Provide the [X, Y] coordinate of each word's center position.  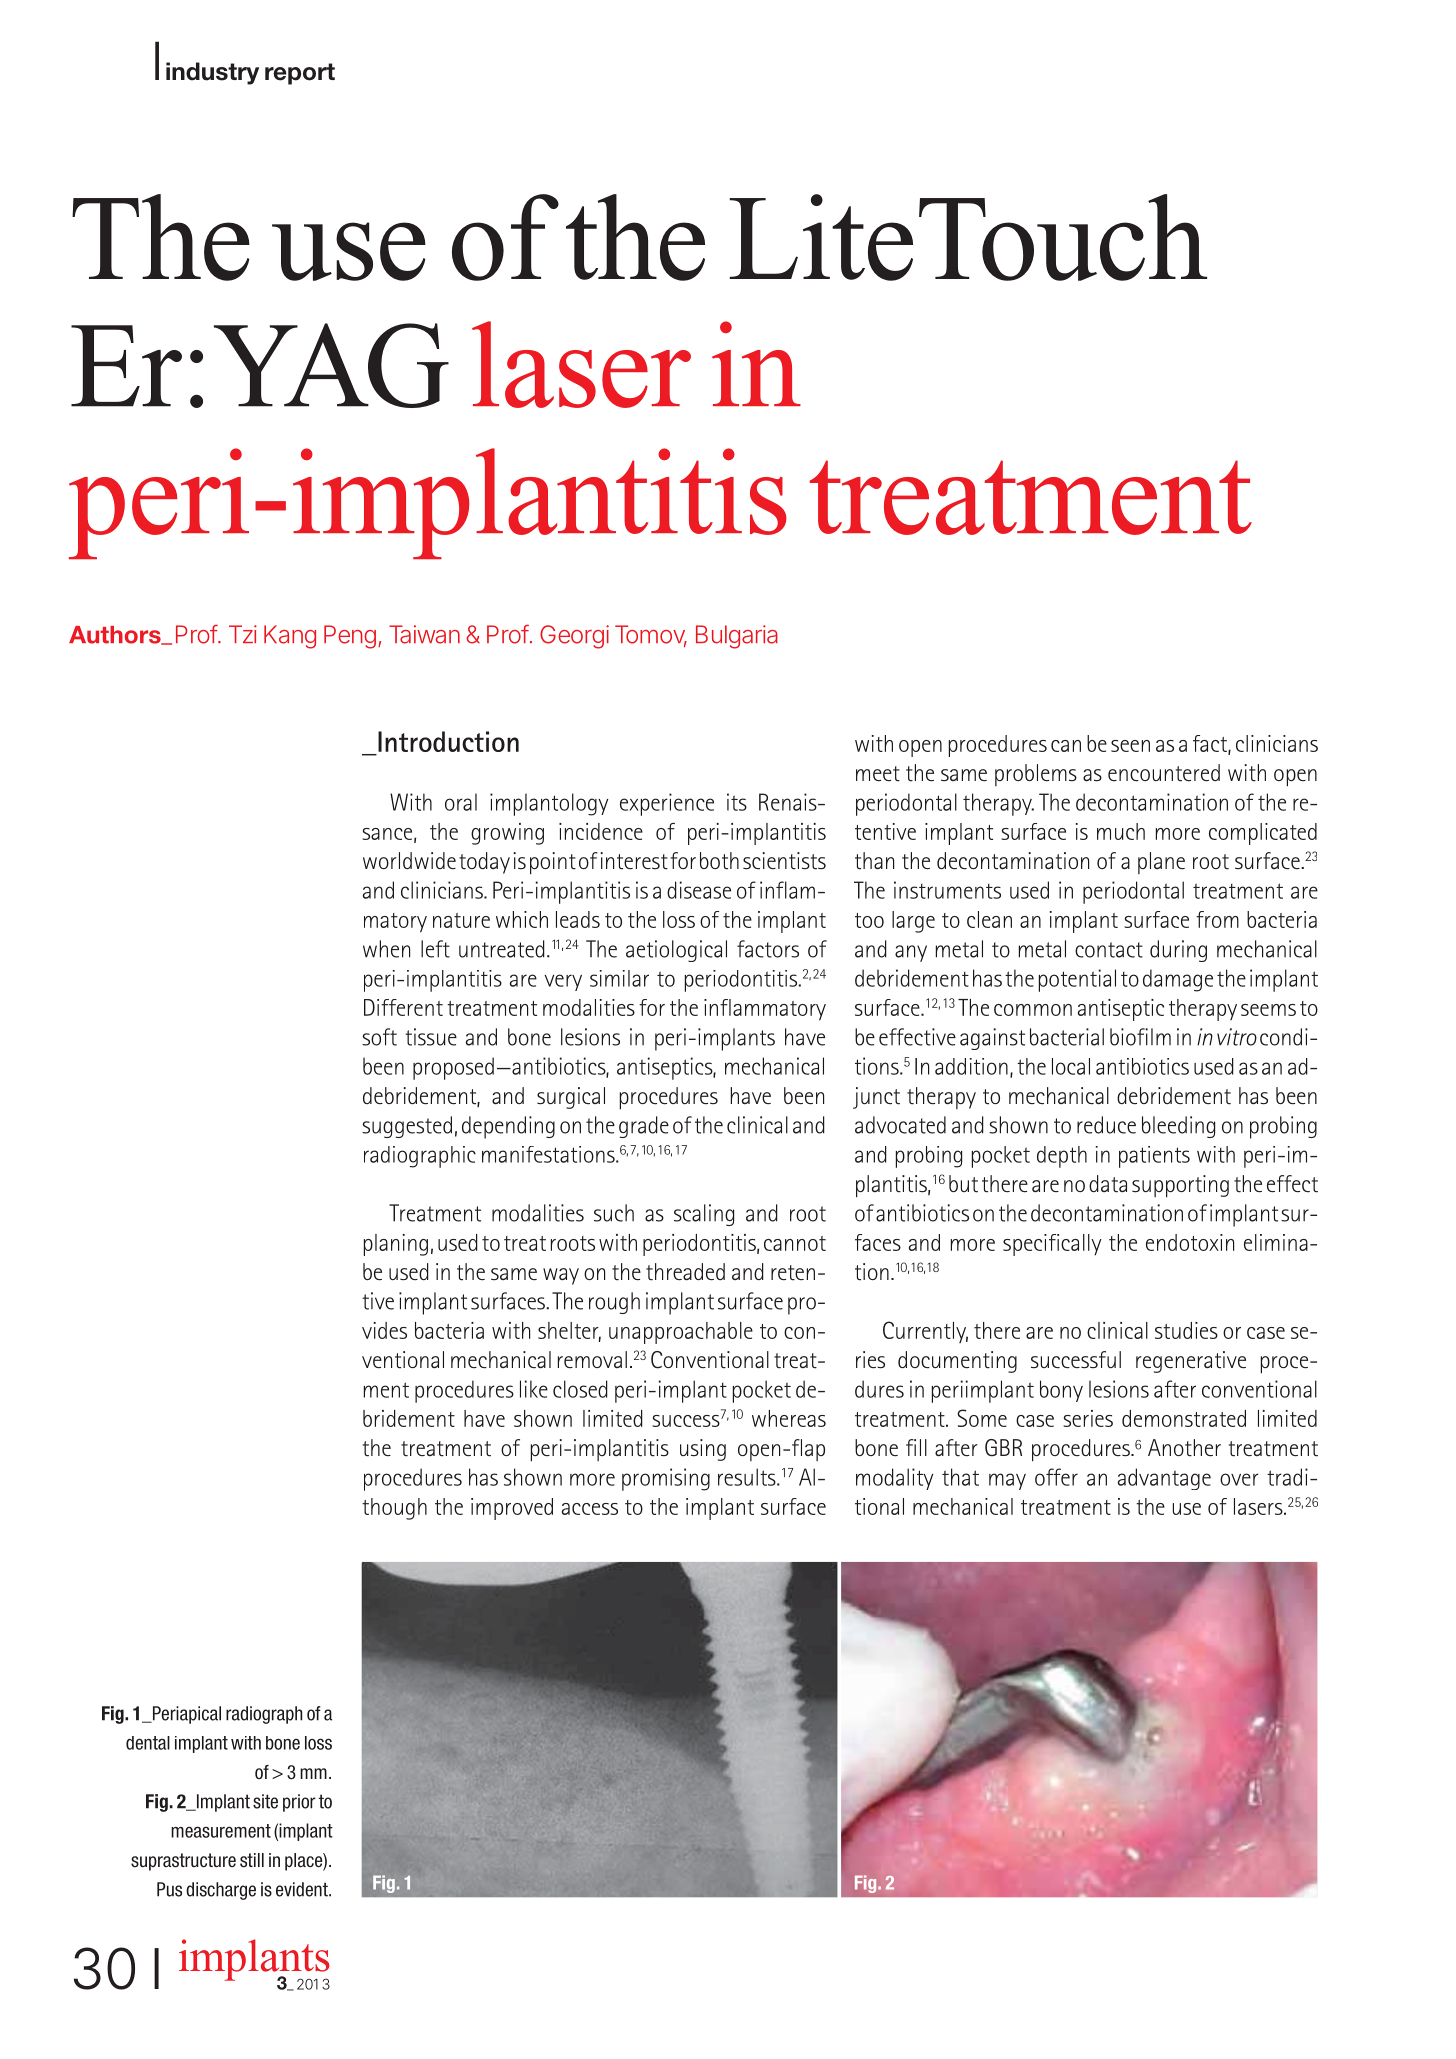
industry [212, 73]
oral [461, 802]
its [737, 802]
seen [1130, 746]
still [252, 1860]
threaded [685, 1272]
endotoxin [1190, 1242]
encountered [1164, 773]
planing [396, 1245]
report [300, 74]
